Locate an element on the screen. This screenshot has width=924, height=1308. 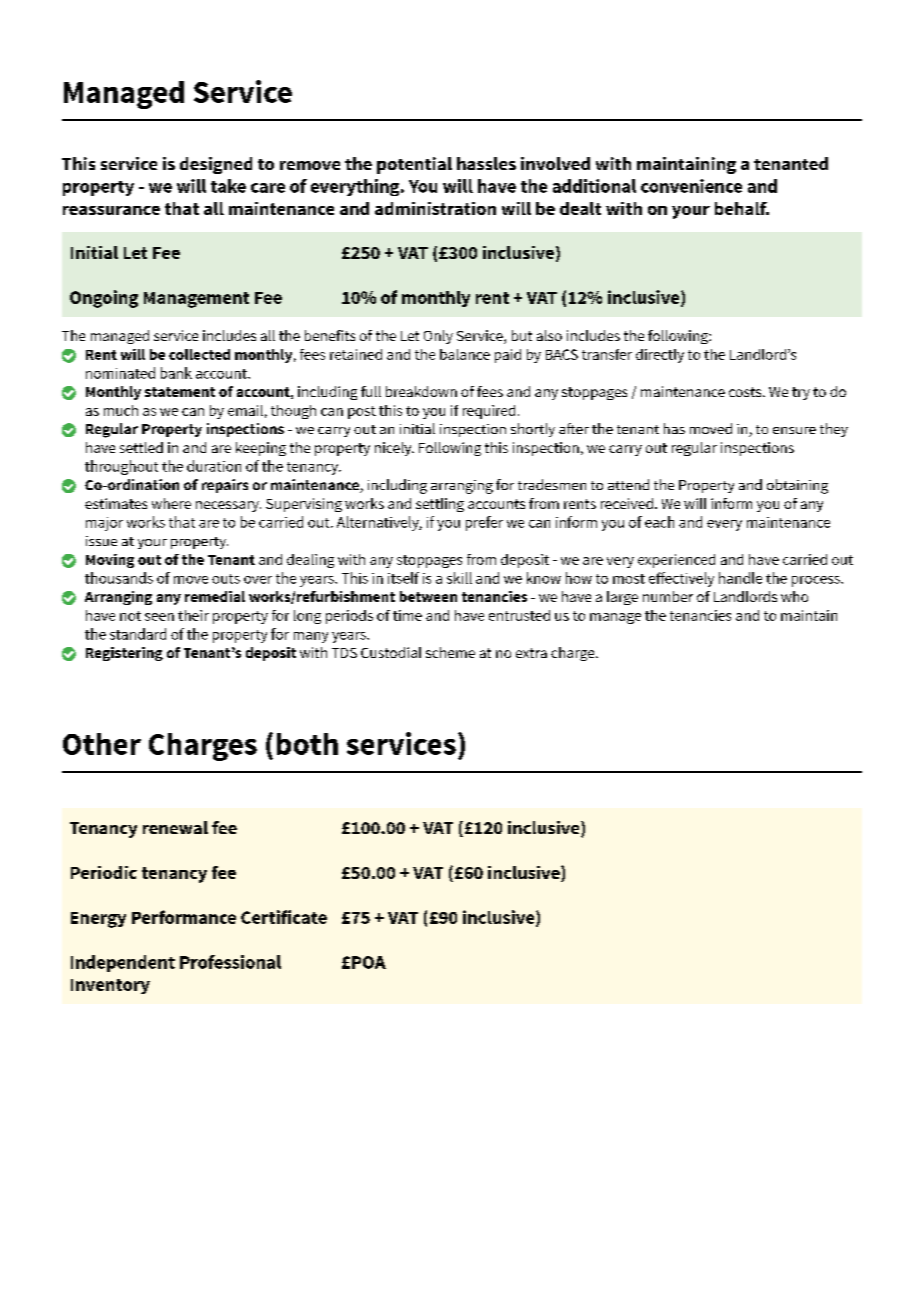
obtaining is located at coordinates (797, 486).
